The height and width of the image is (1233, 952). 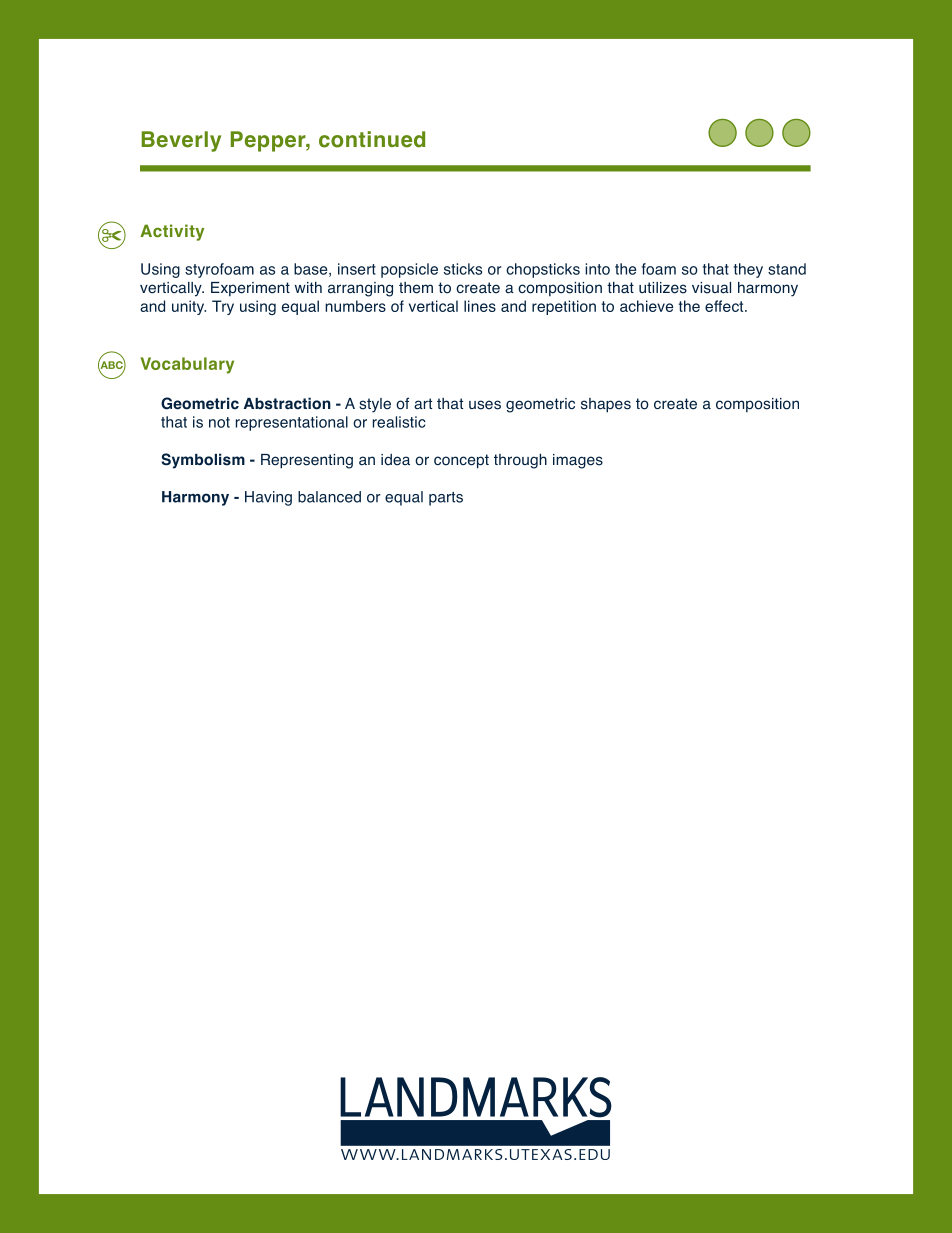 I want to click on effect, so click(x=725, y=306).
